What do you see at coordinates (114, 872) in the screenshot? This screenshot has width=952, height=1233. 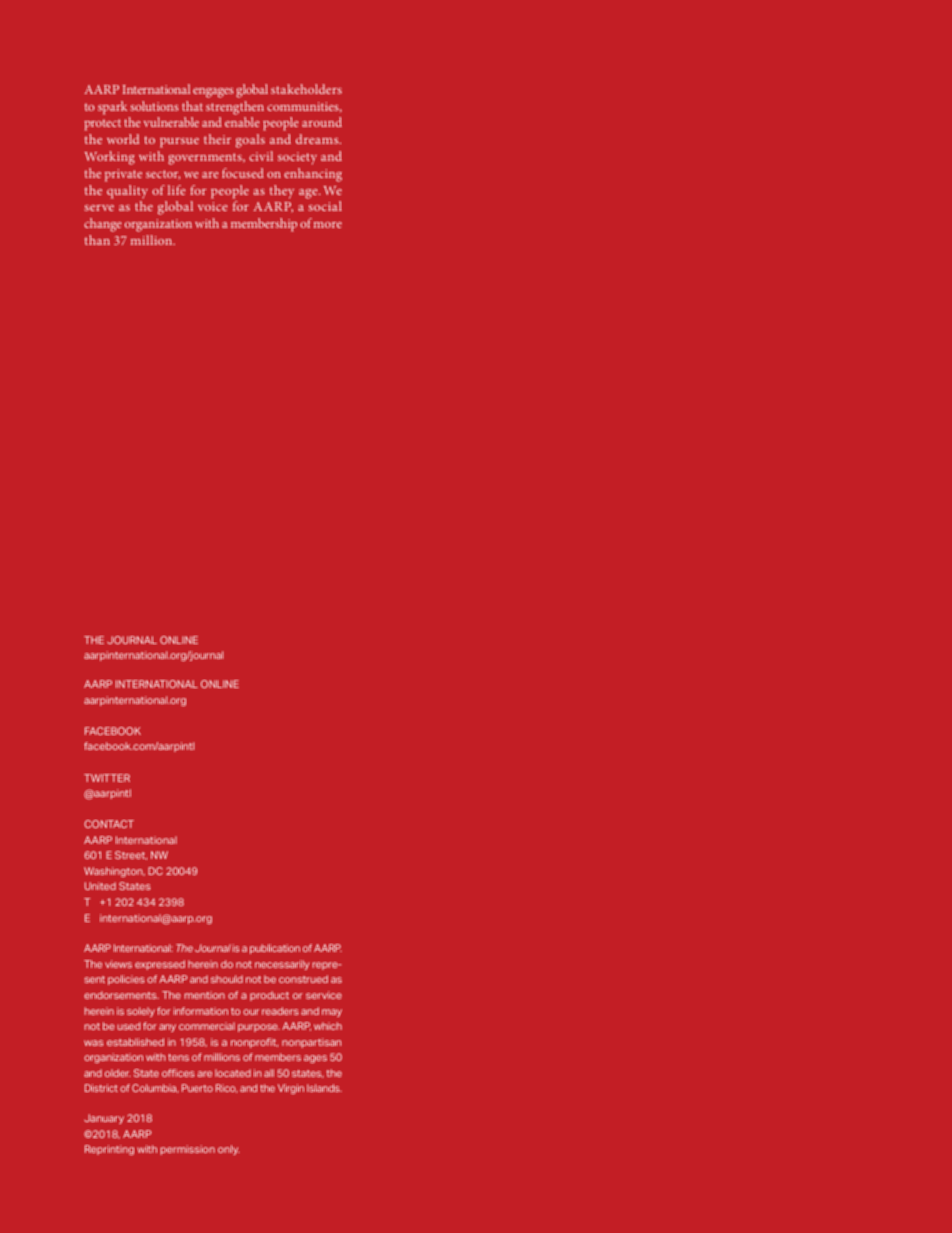 I see `Washington` at bounding box center [114, 872].
